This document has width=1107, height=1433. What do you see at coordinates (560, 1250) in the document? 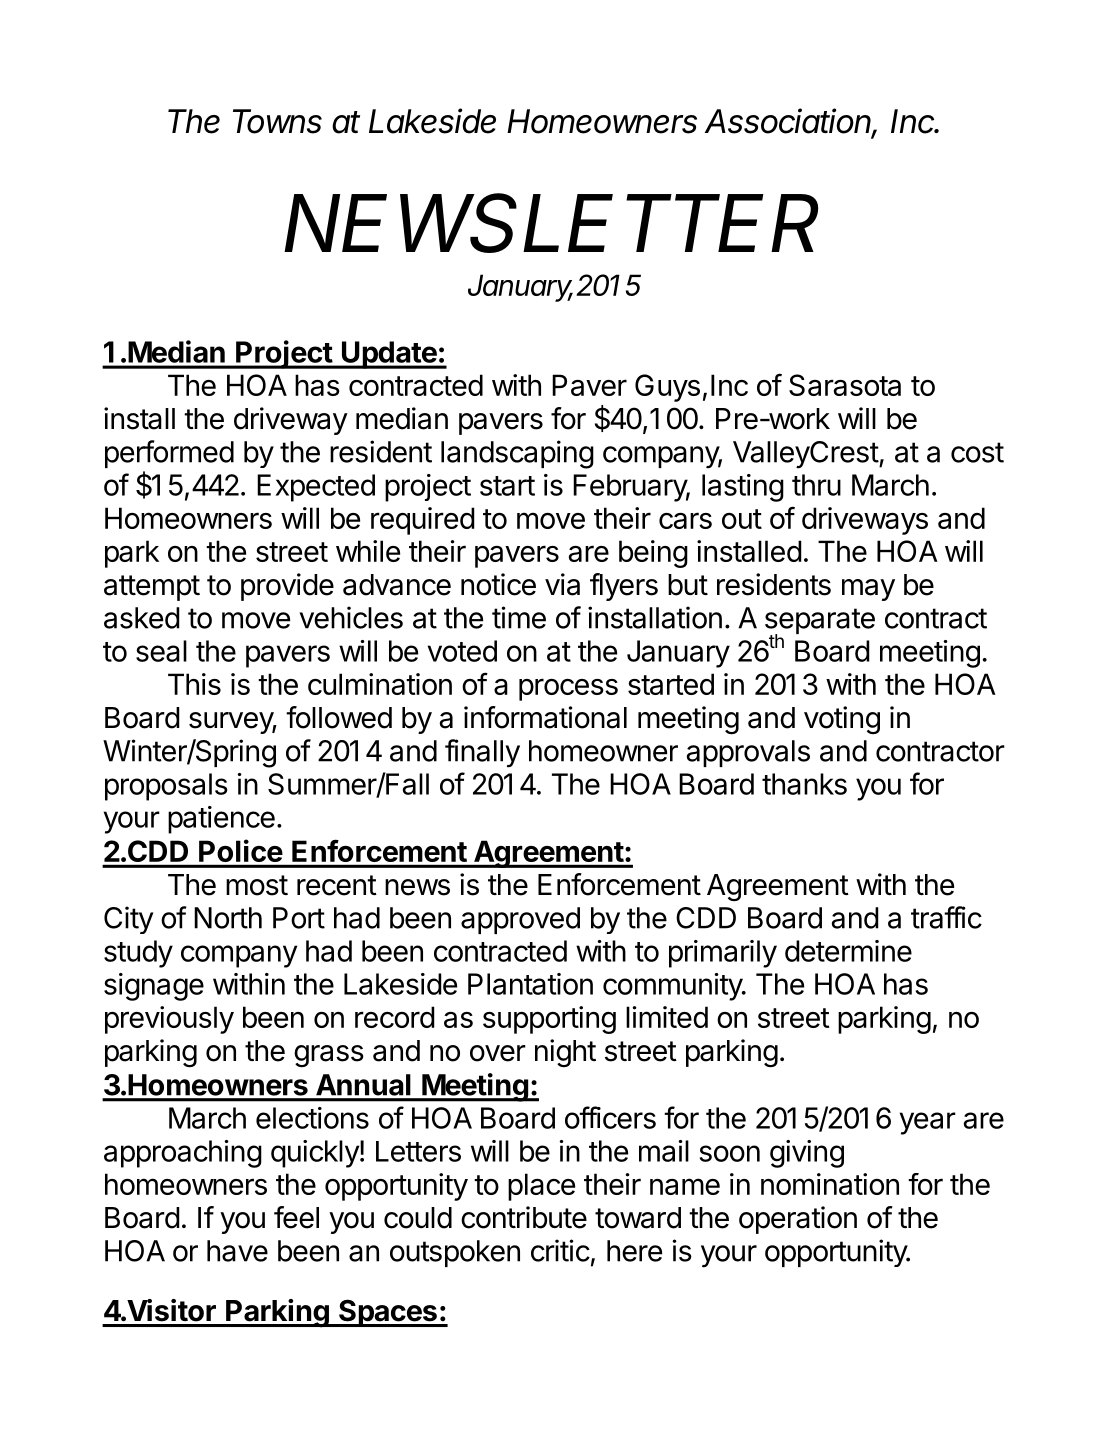
I see `critic` at bounding box center [560, 1250].
